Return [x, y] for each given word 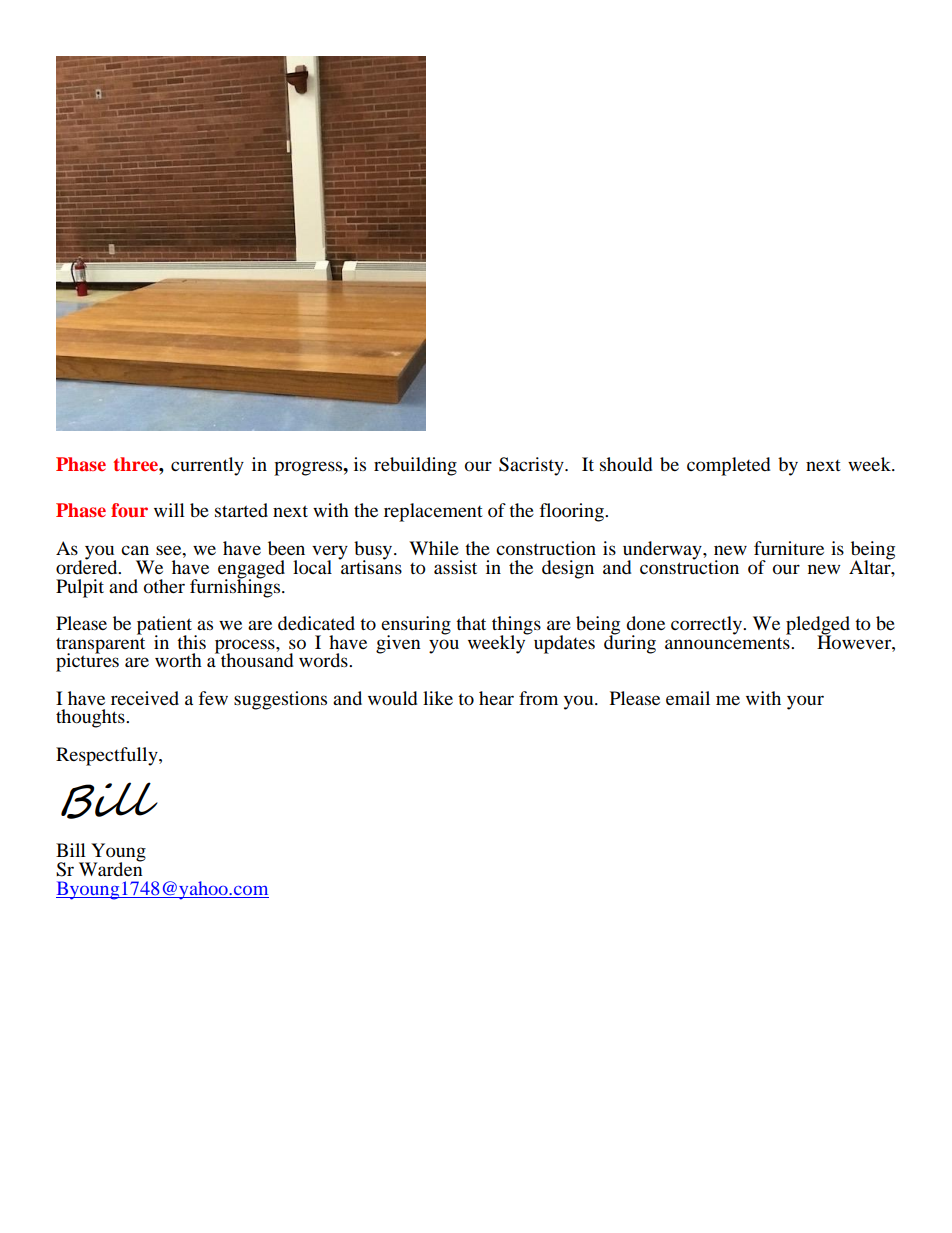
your [805, 702]
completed [728, 466]
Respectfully [108, 756]
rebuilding [415, 466]
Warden [111, 868]
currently [207, 466]
